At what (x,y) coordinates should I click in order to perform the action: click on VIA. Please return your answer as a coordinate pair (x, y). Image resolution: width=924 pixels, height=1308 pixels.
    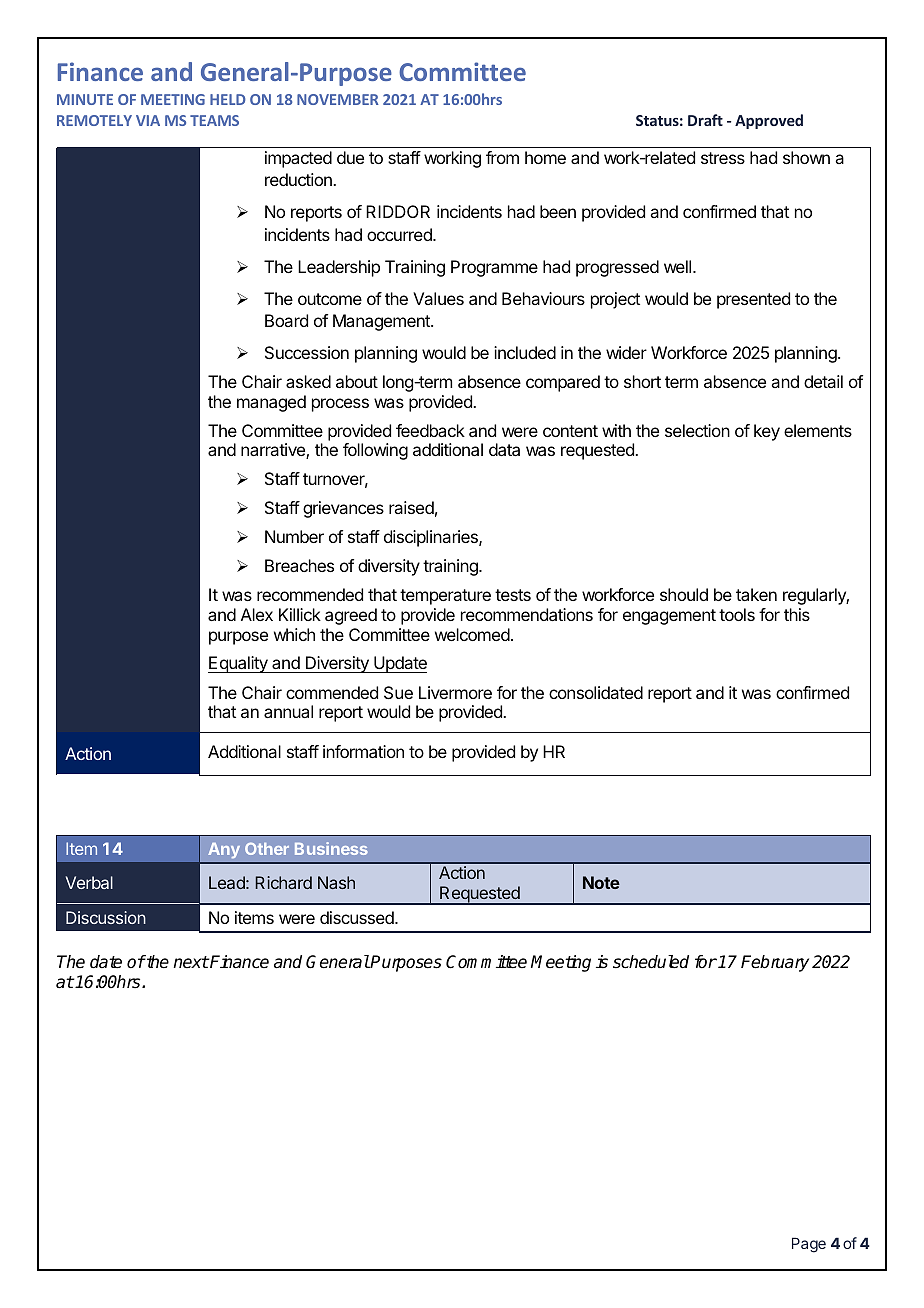
    Looking at the image, I should click on (148, 120).
